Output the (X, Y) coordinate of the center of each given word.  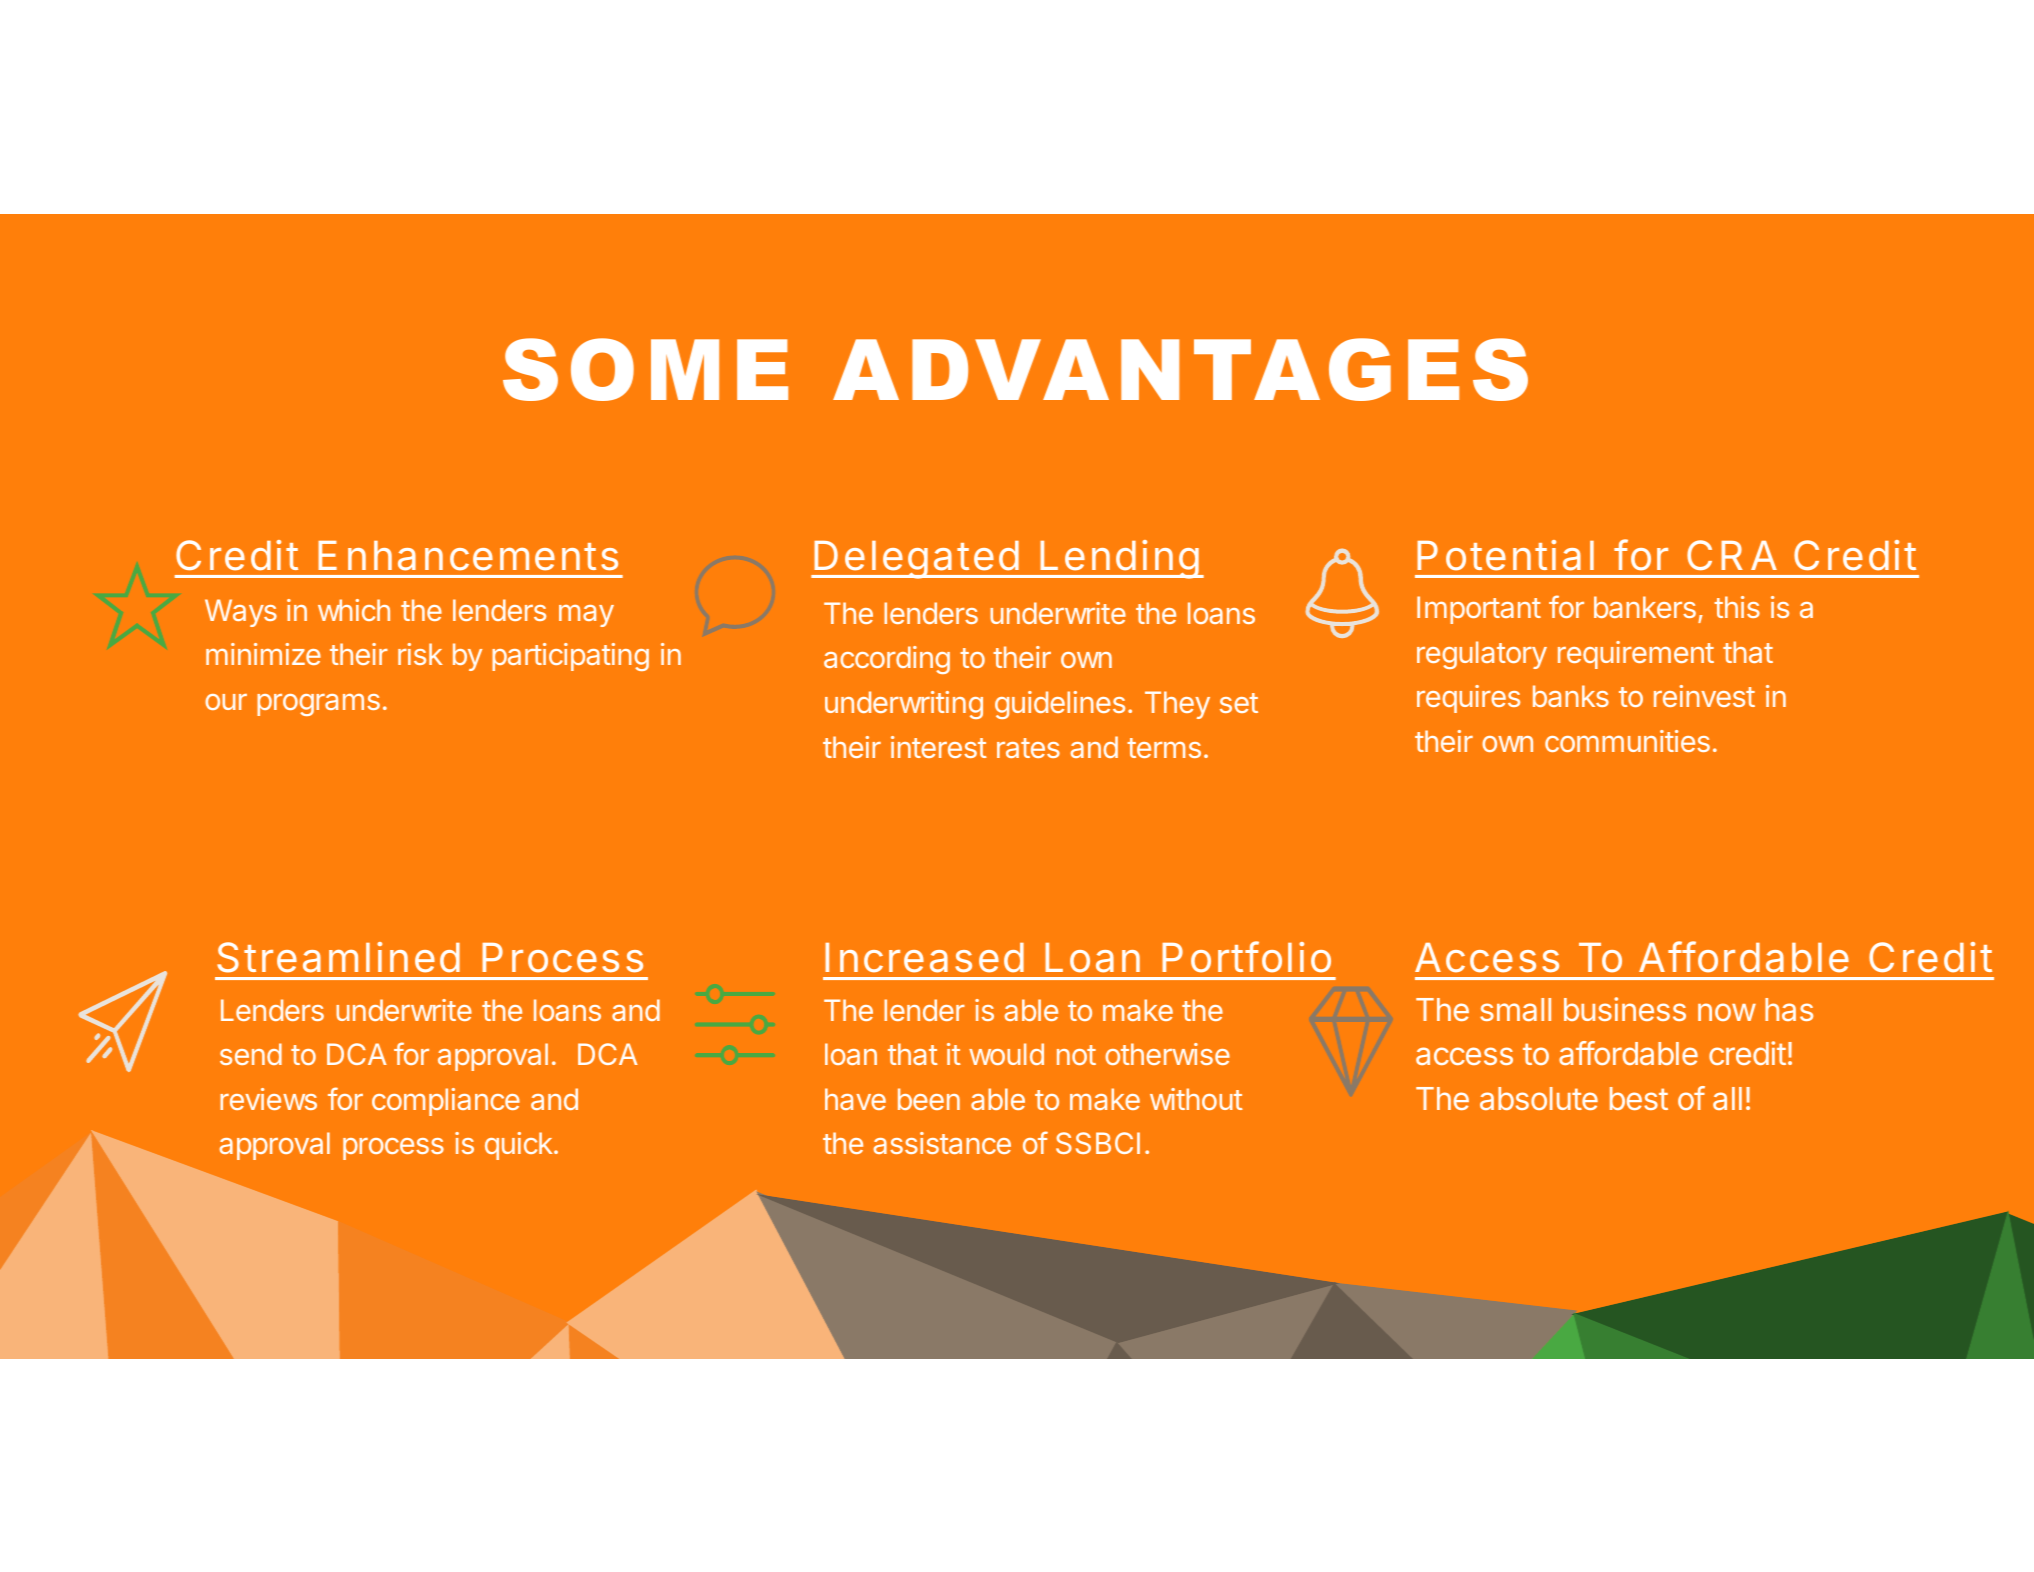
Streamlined (338, 957)
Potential (1506, 555)
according (887, 660)
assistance (942, 1143)
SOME (645, 369)
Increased (924, 958)
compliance (446, 1102)
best (1639, 1098)
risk (420, 654)
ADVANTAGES (1180, 369)
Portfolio (1246, 957)
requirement (1636, 655)
